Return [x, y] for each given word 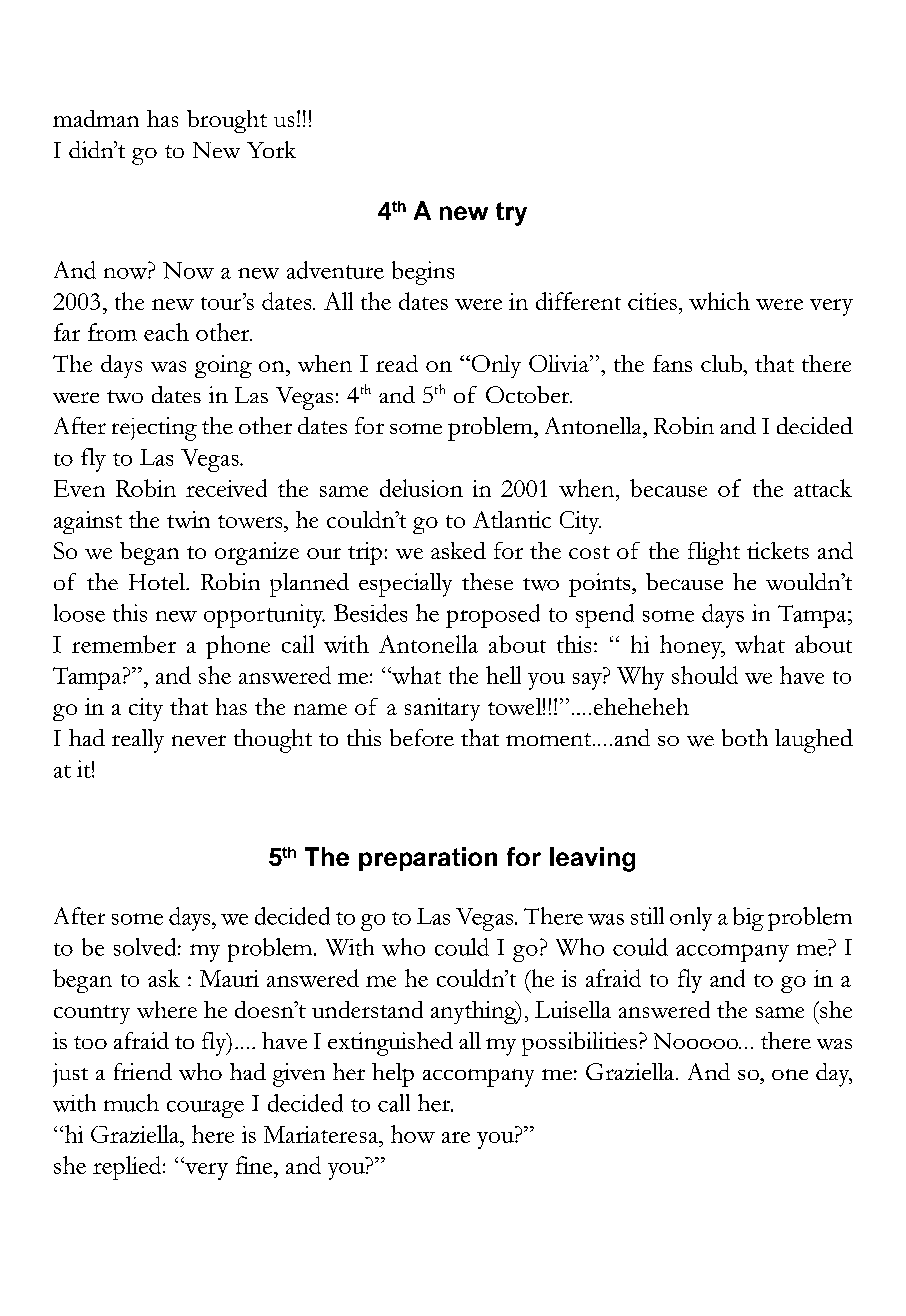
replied [128, 1168]
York [271, 149]
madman [96, 118]
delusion [421, 488]
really [138, 741]
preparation [428, 859]
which [719, 301]
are [456, 1137]
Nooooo [697, 1041]
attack [823, 488]
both [745, 737]
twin [188, 519]
